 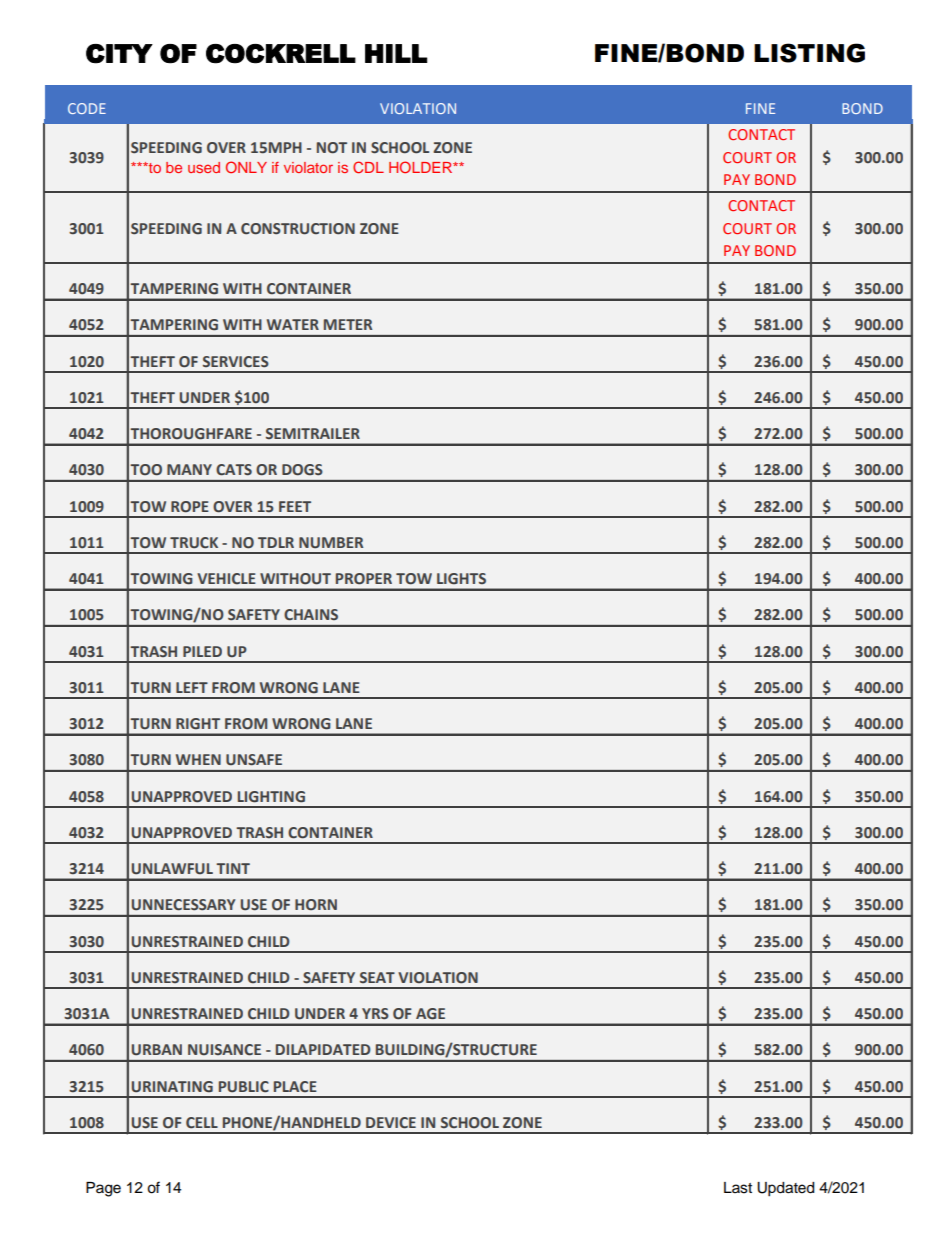 I want to click on LIGHTS, so click(x=461, y=579).
